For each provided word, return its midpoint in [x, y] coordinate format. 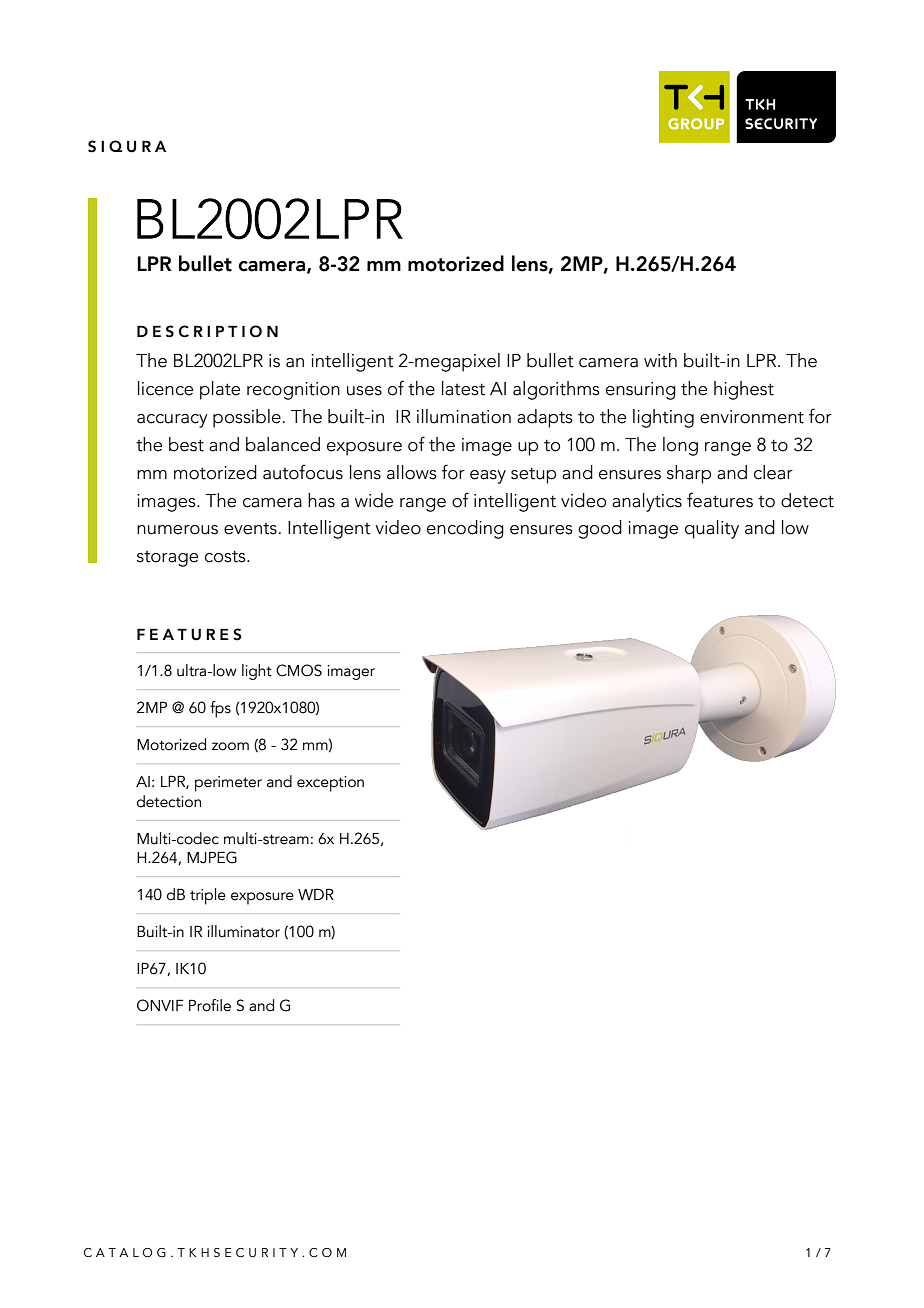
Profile [210, 1005]
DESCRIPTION [207, 331]
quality [712, 529]
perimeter [228, 784]
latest [463, 388]
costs [226, 557]
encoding [465, 529]
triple [208, 896]
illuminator [243, 931]
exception [330, 784]
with [660, 360]
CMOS [299, 670]
